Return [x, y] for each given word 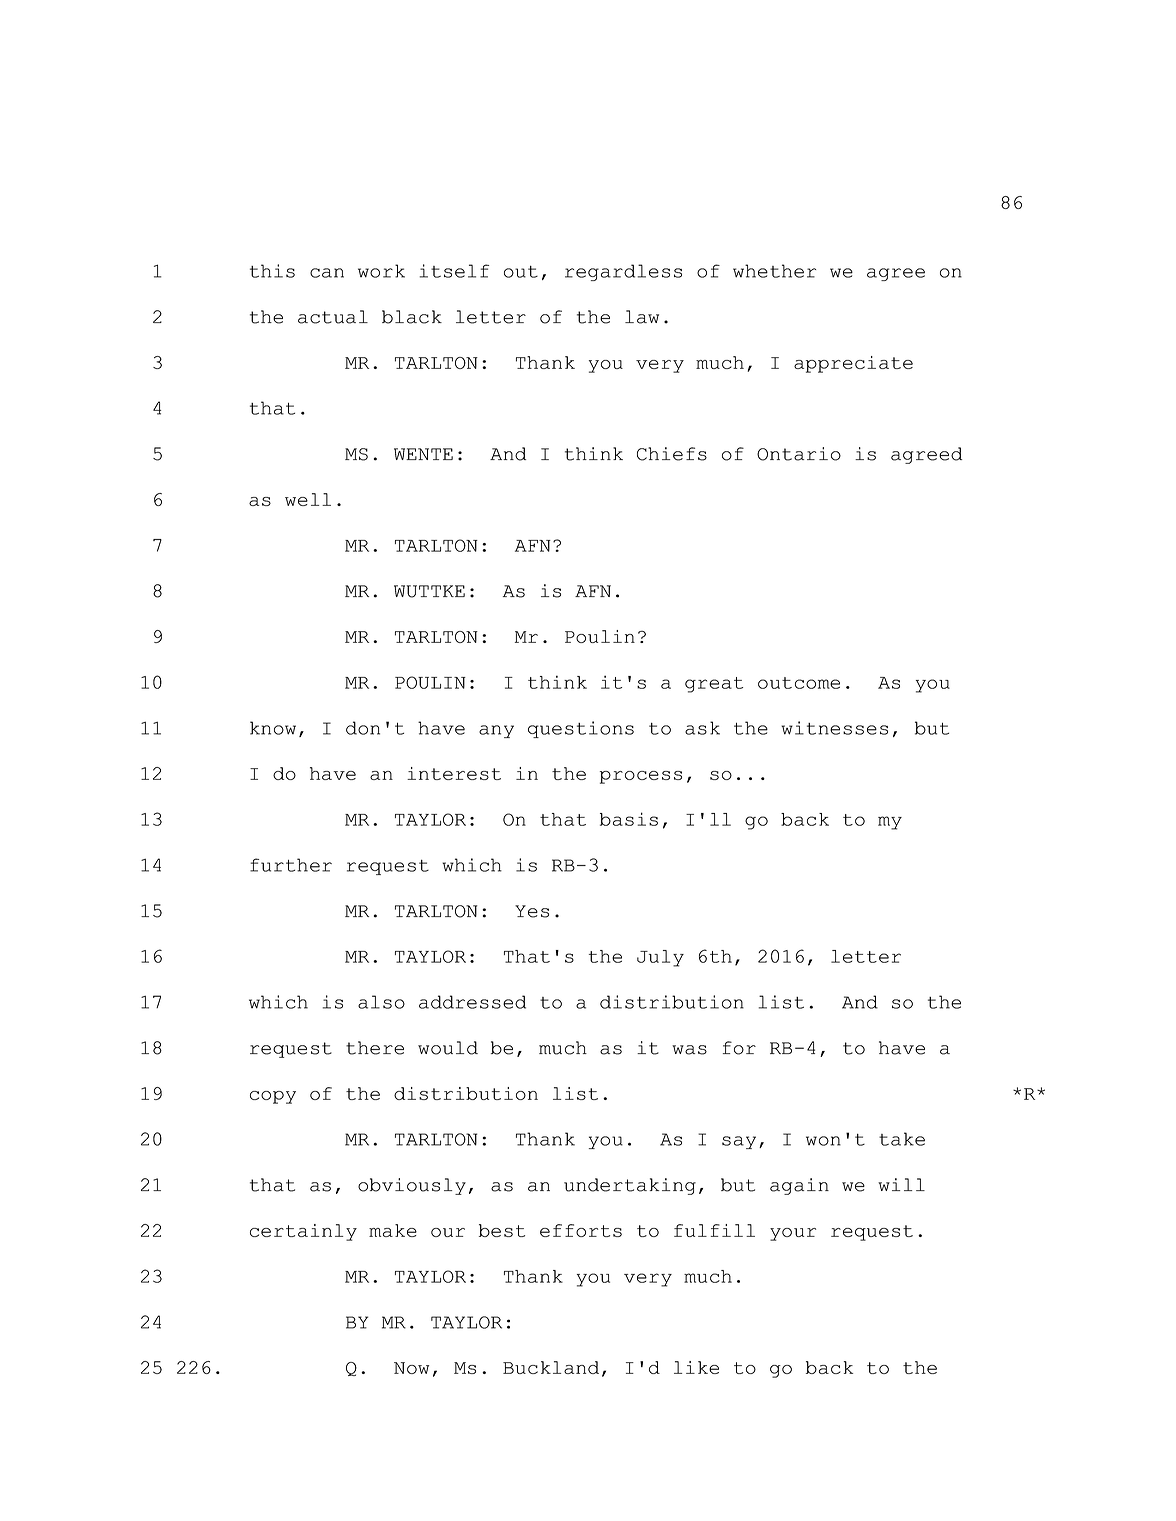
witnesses [834, 728]
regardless [623, 272]
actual [333, 317]
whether [774, 271]
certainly [303, 1232]
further [291, 865]
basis [629, 819]
